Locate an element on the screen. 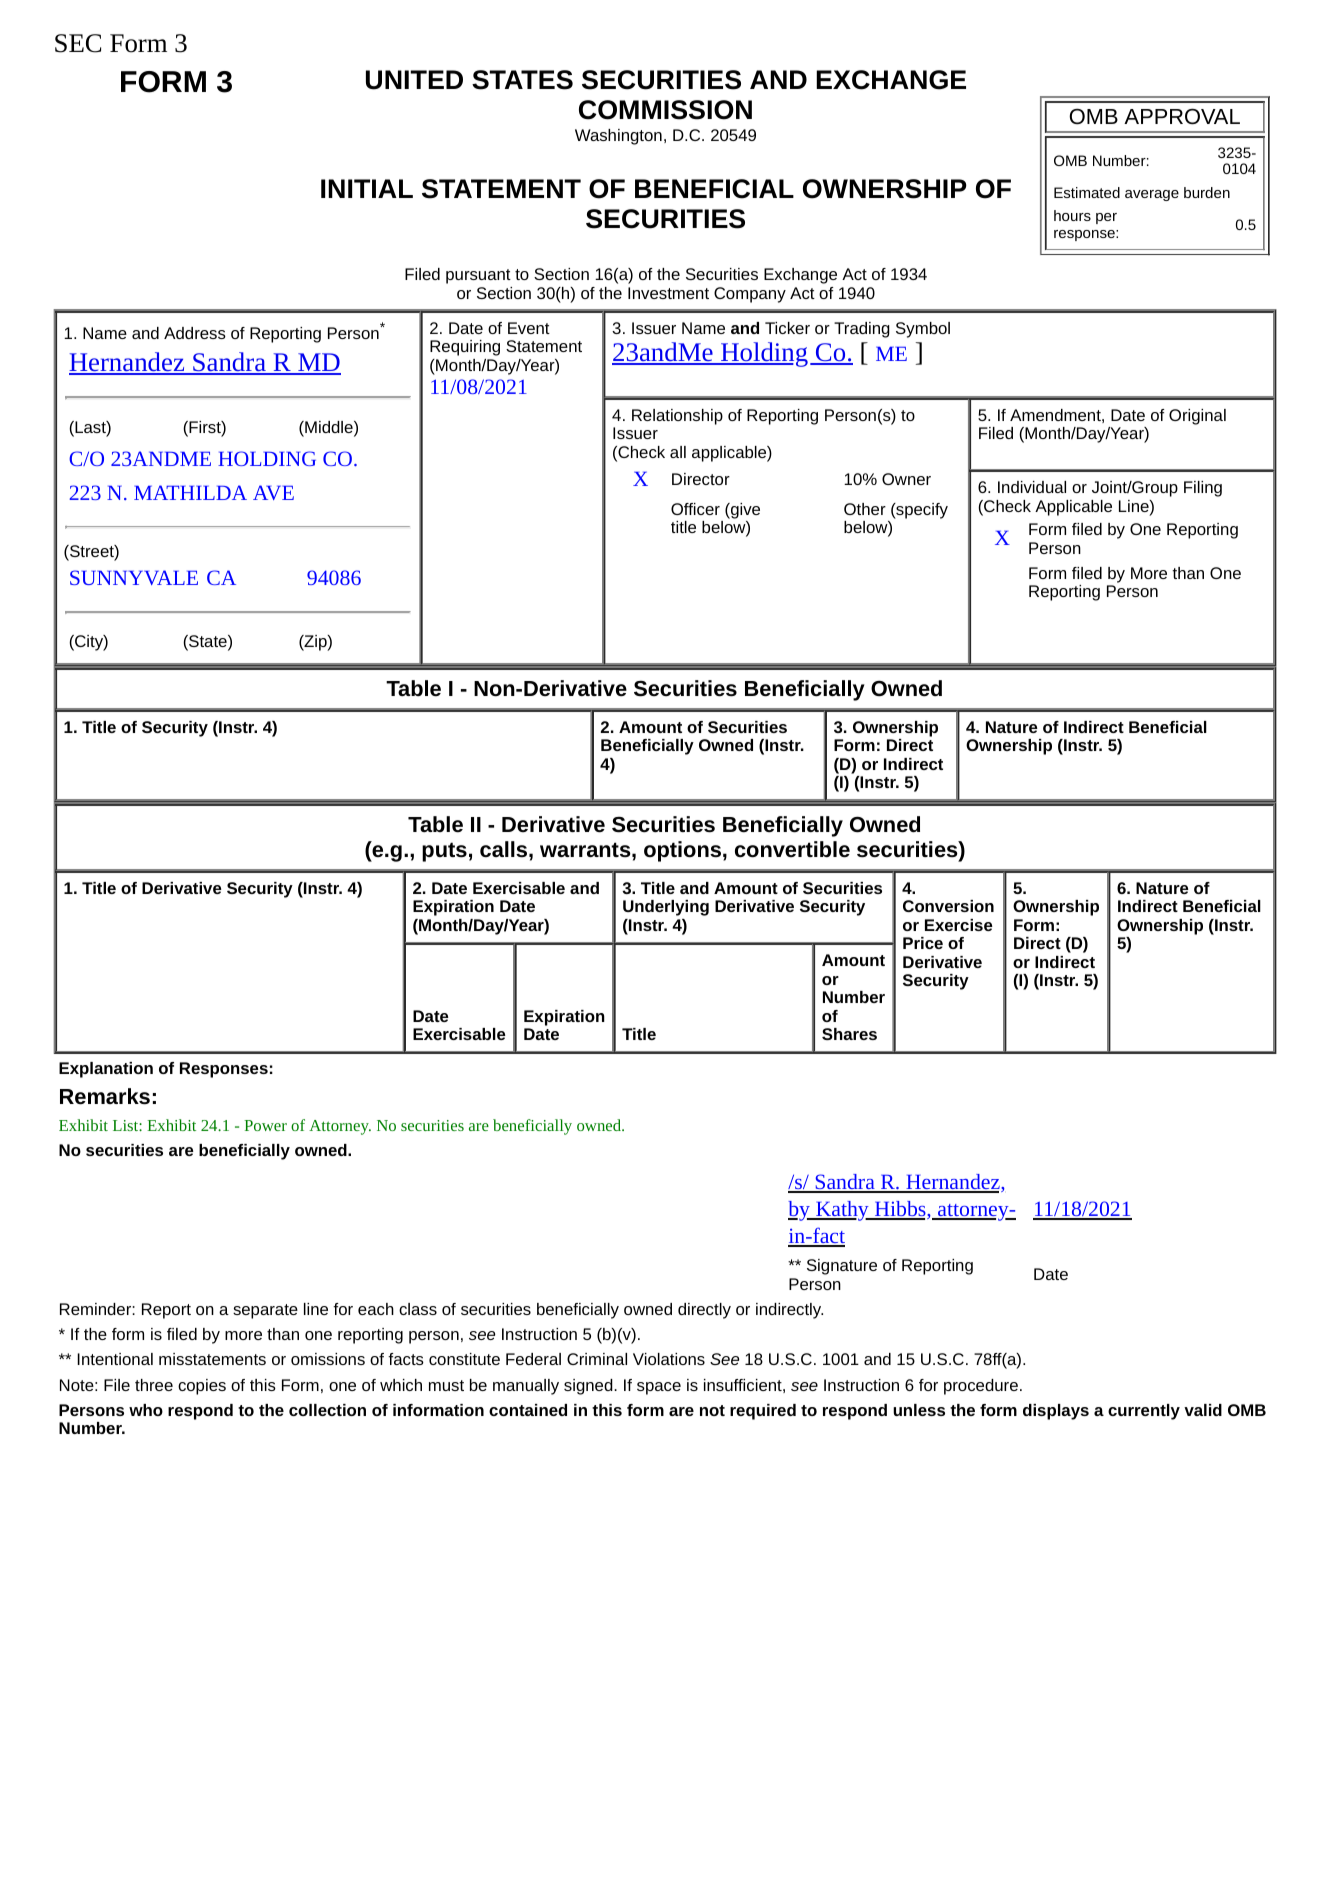 The image size is (1330, 1882). Individual is located at coordinates (1032, 487).
